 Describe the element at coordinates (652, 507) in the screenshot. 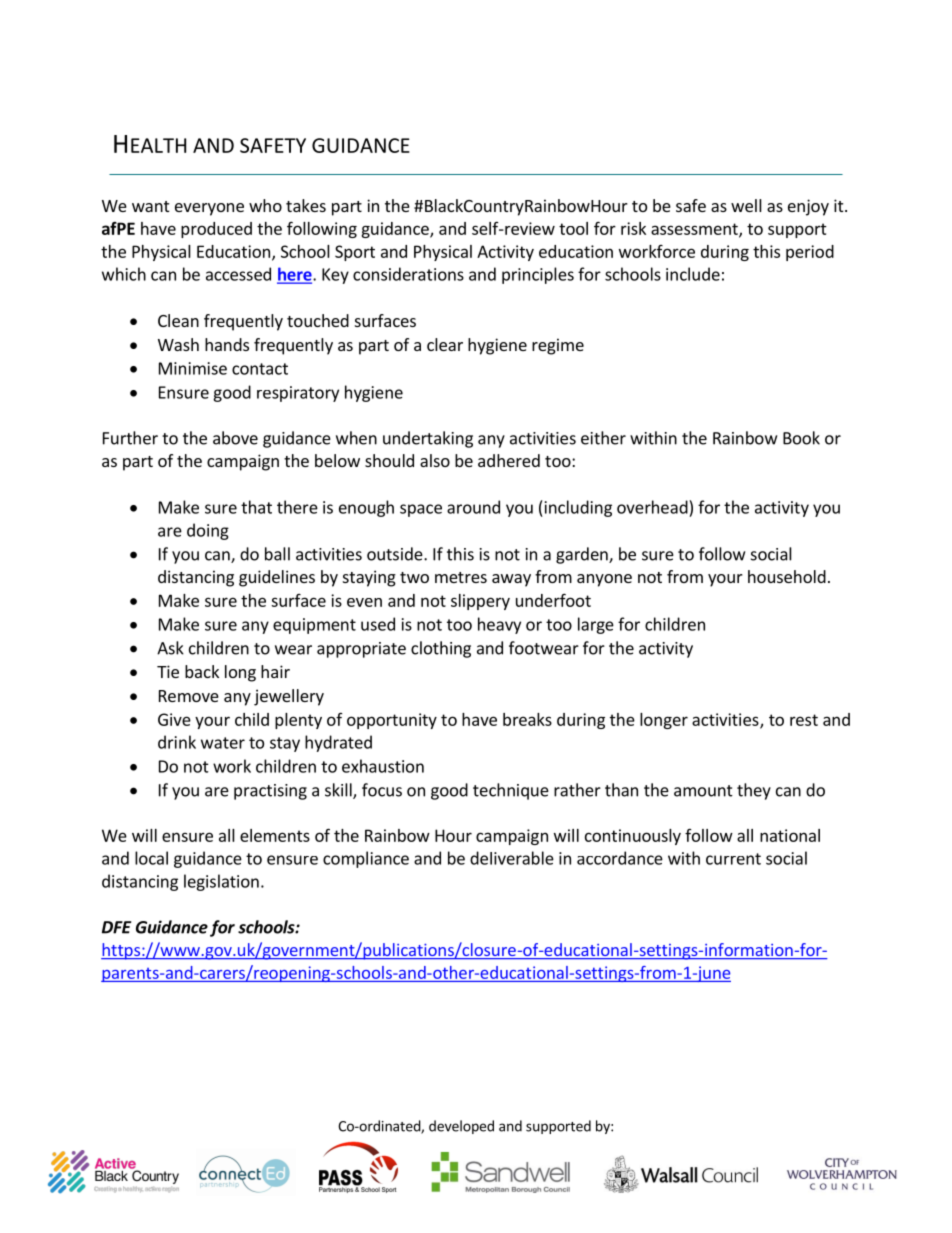

I see `overhead` at that location.
